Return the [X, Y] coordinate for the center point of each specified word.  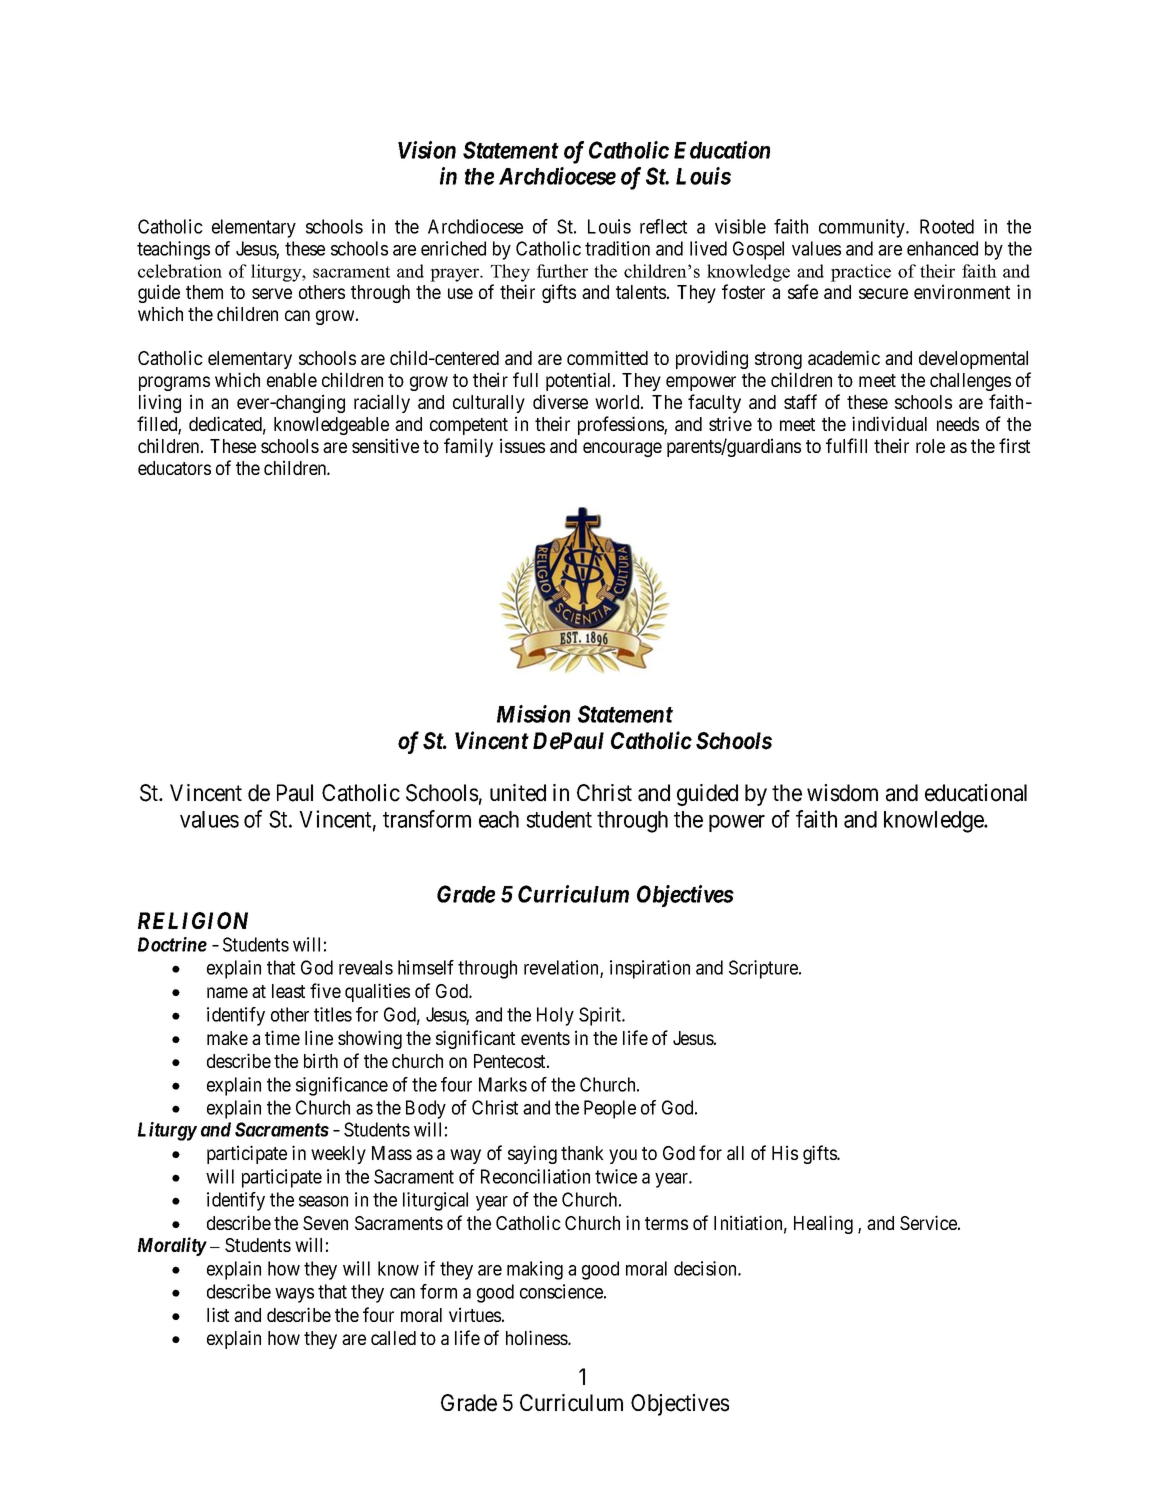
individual [889, 423]
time [282, 1037]
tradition [617, 248]
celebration [180, 271]
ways [294, 1295]
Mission [533, 714]
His [785, 1152]
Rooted [947, 226]
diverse [560, 401]
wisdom [842, 793]
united [518, 793]
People [610, 1109]
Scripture [764, 969]
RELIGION [193, 920]
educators [174, 468]
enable [292, 380]
